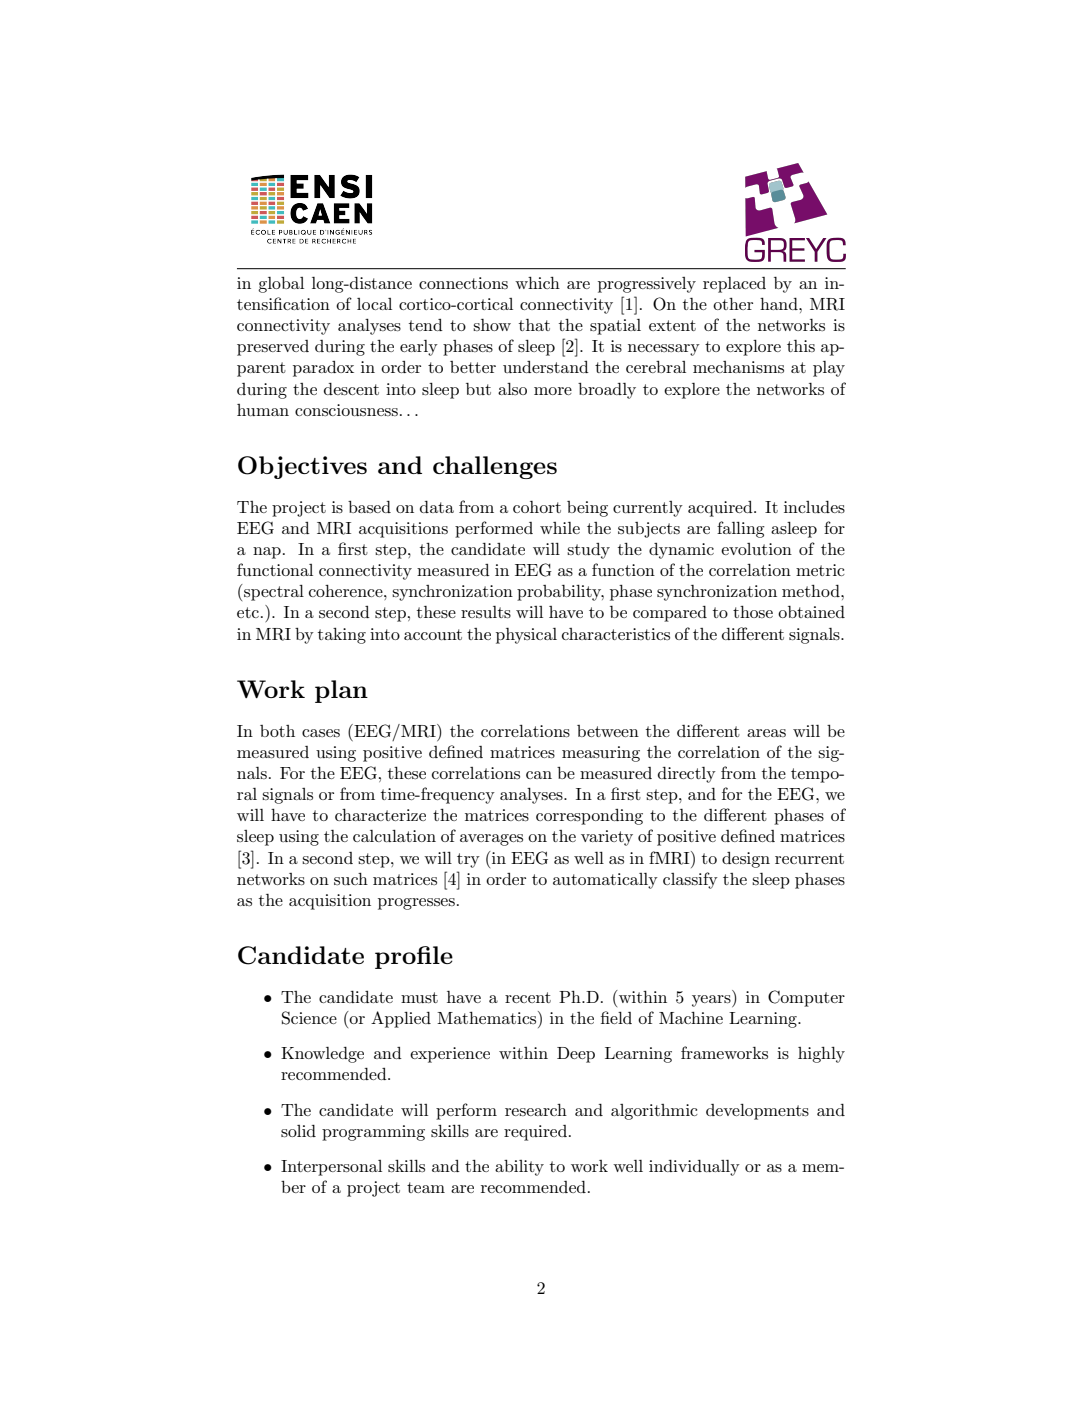  What do you see at coordinates (537, 1133) in the screenshot?
I see `required` at bounding box center [537, 1133].
